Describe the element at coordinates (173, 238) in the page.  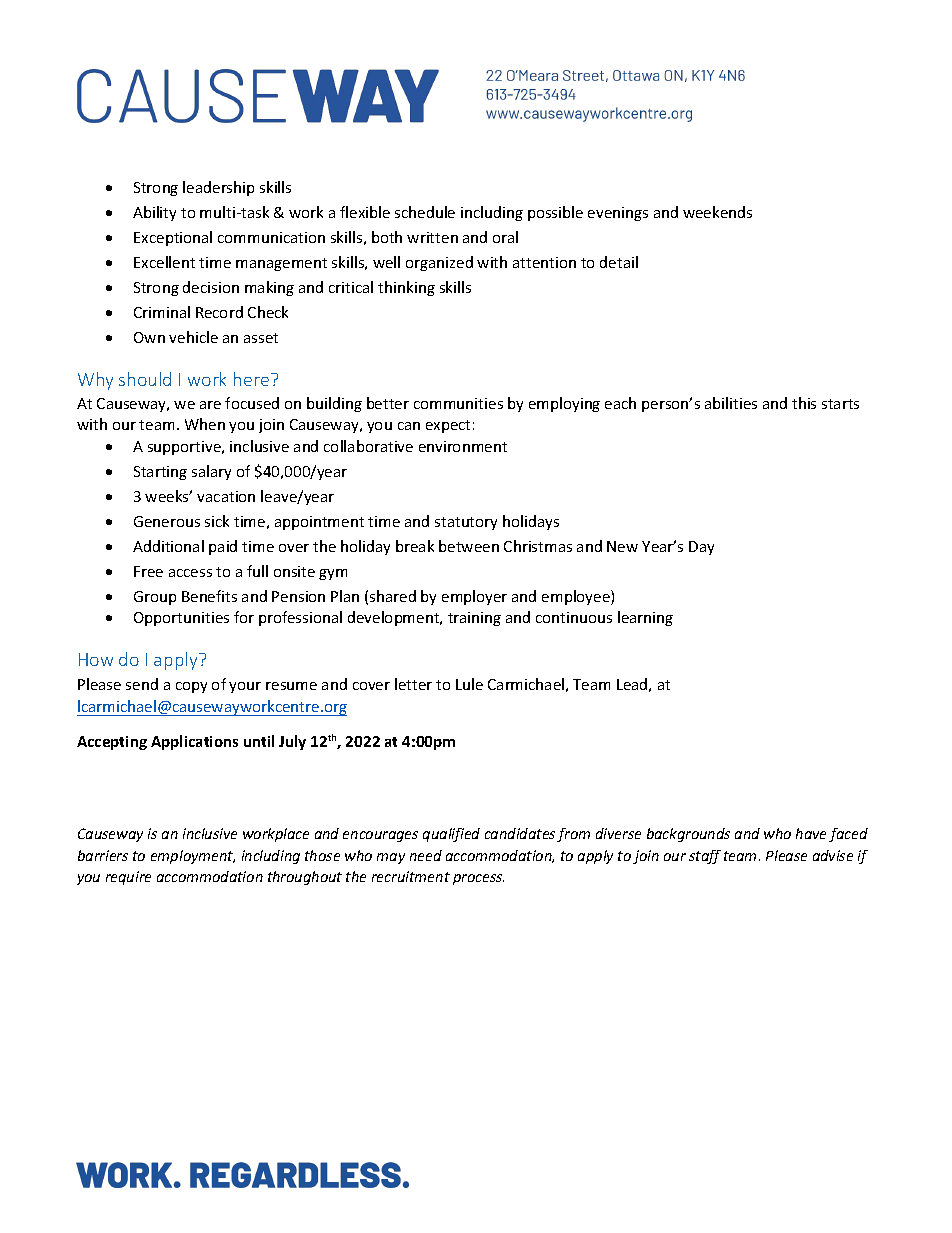
I see `Exceptional` at that location.
